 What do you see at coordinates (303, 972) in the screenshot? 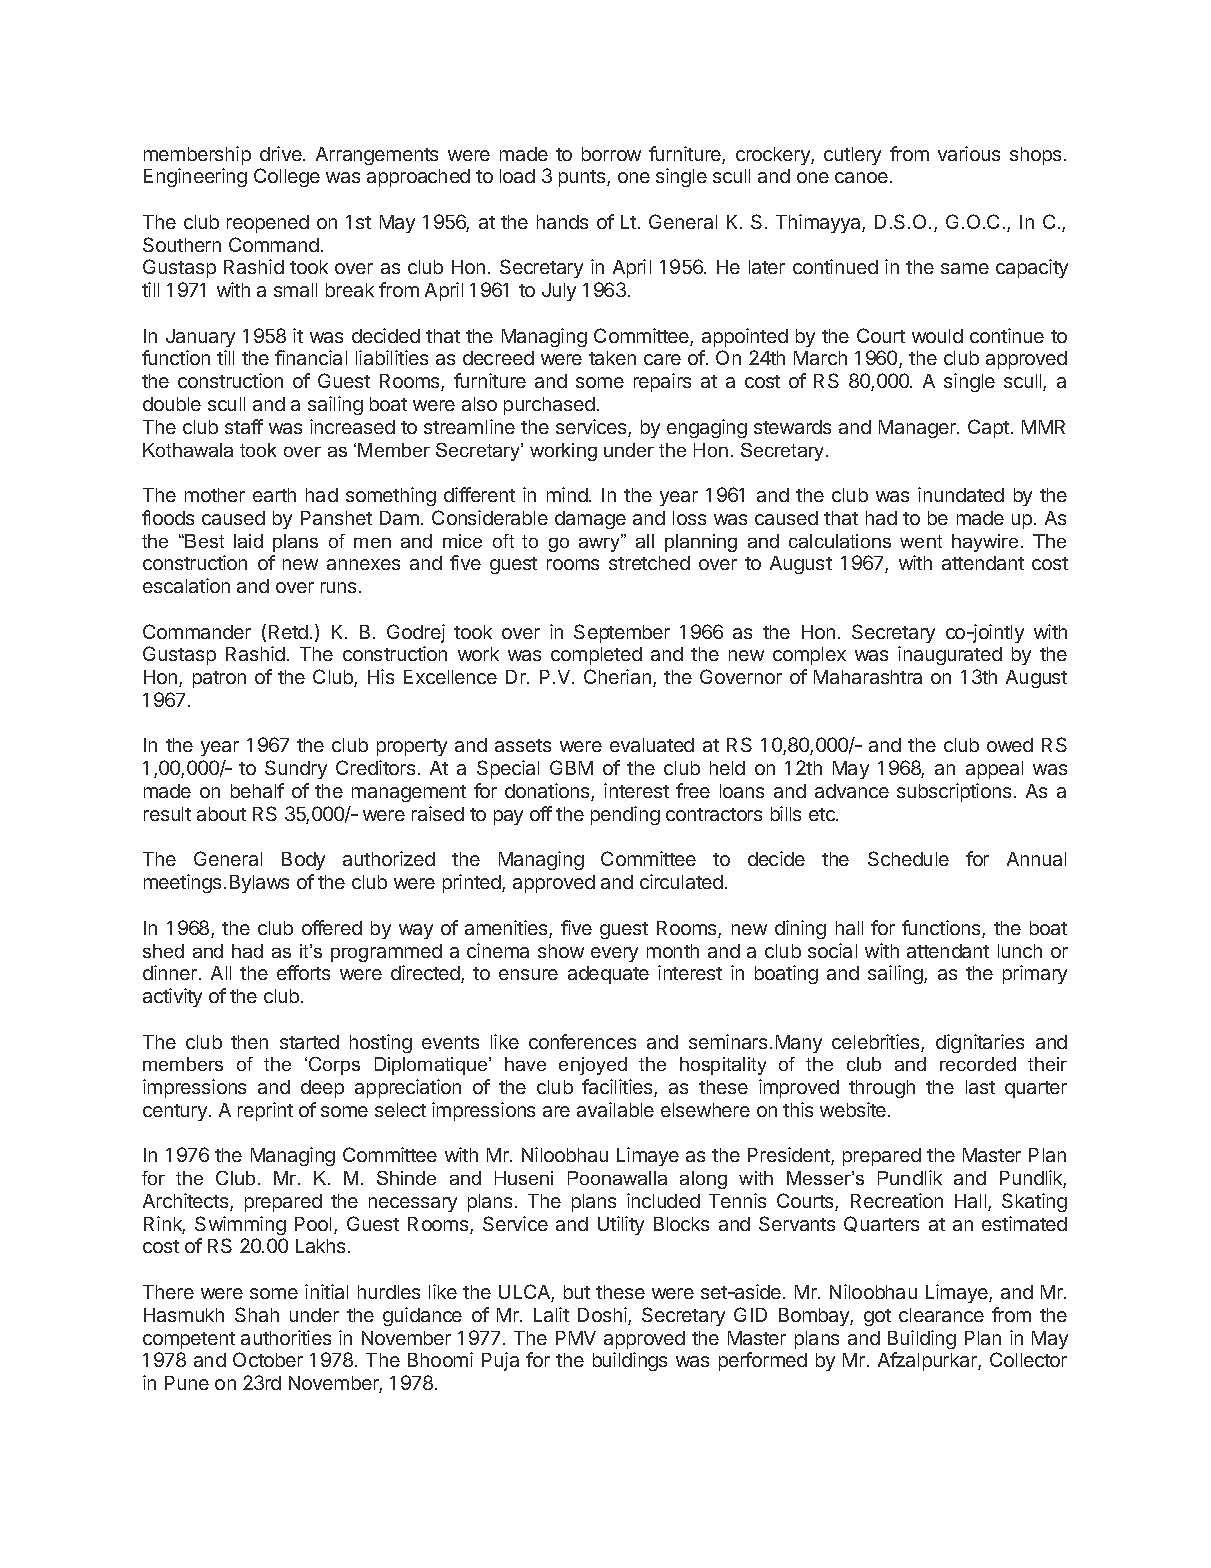
I see `efforts` at bounding box center [303, 972].
